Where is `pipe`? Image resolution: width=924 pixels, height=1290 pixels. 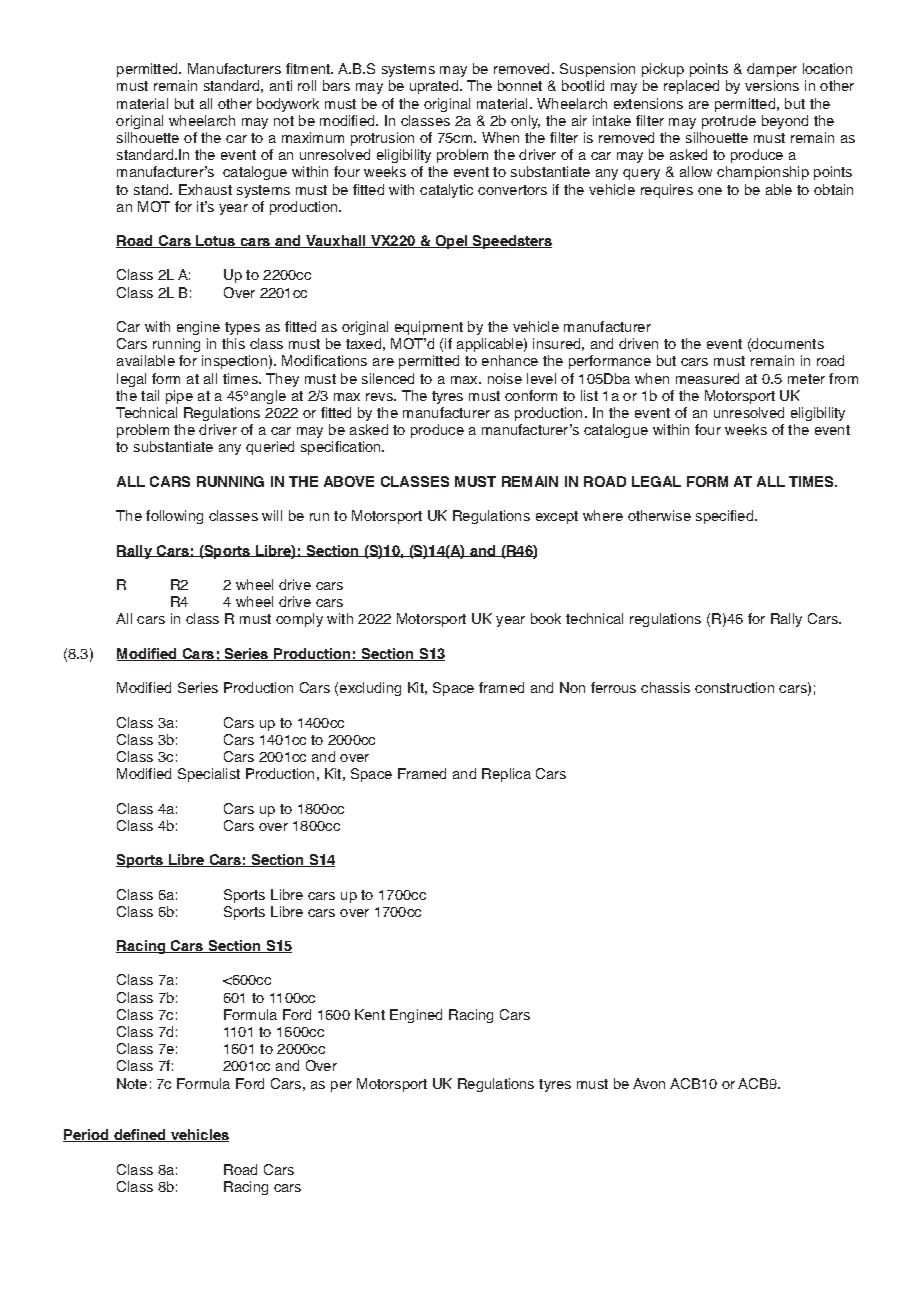
pipe is located at coordinates (179, 397).
